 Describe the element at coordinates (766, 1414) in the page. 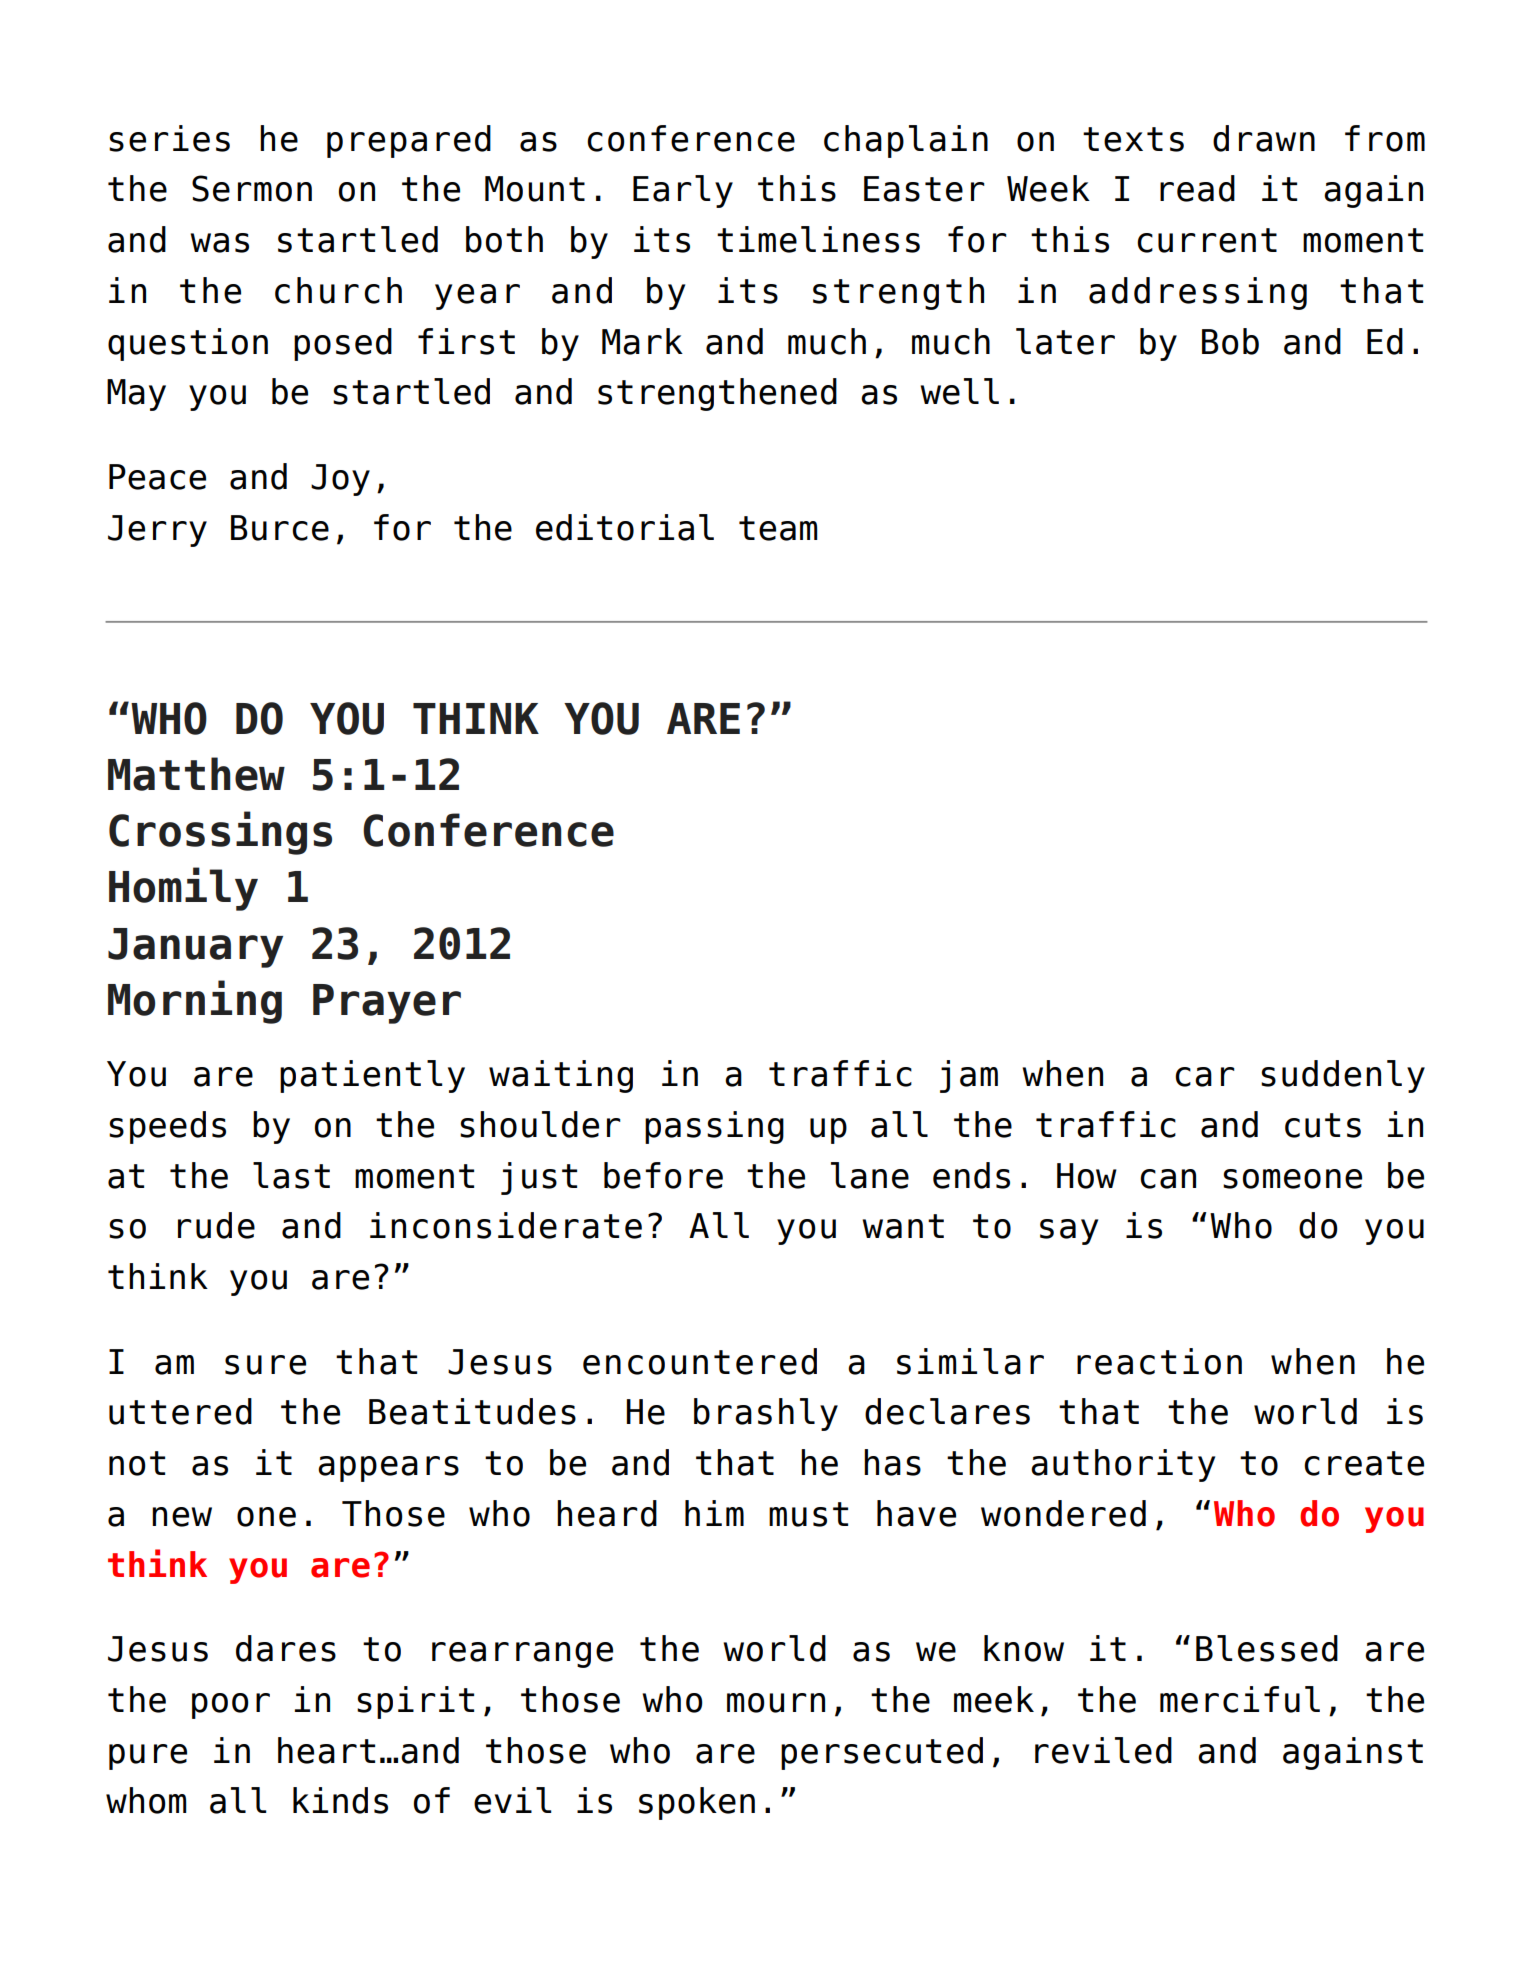

I see `brashly` at that location.
